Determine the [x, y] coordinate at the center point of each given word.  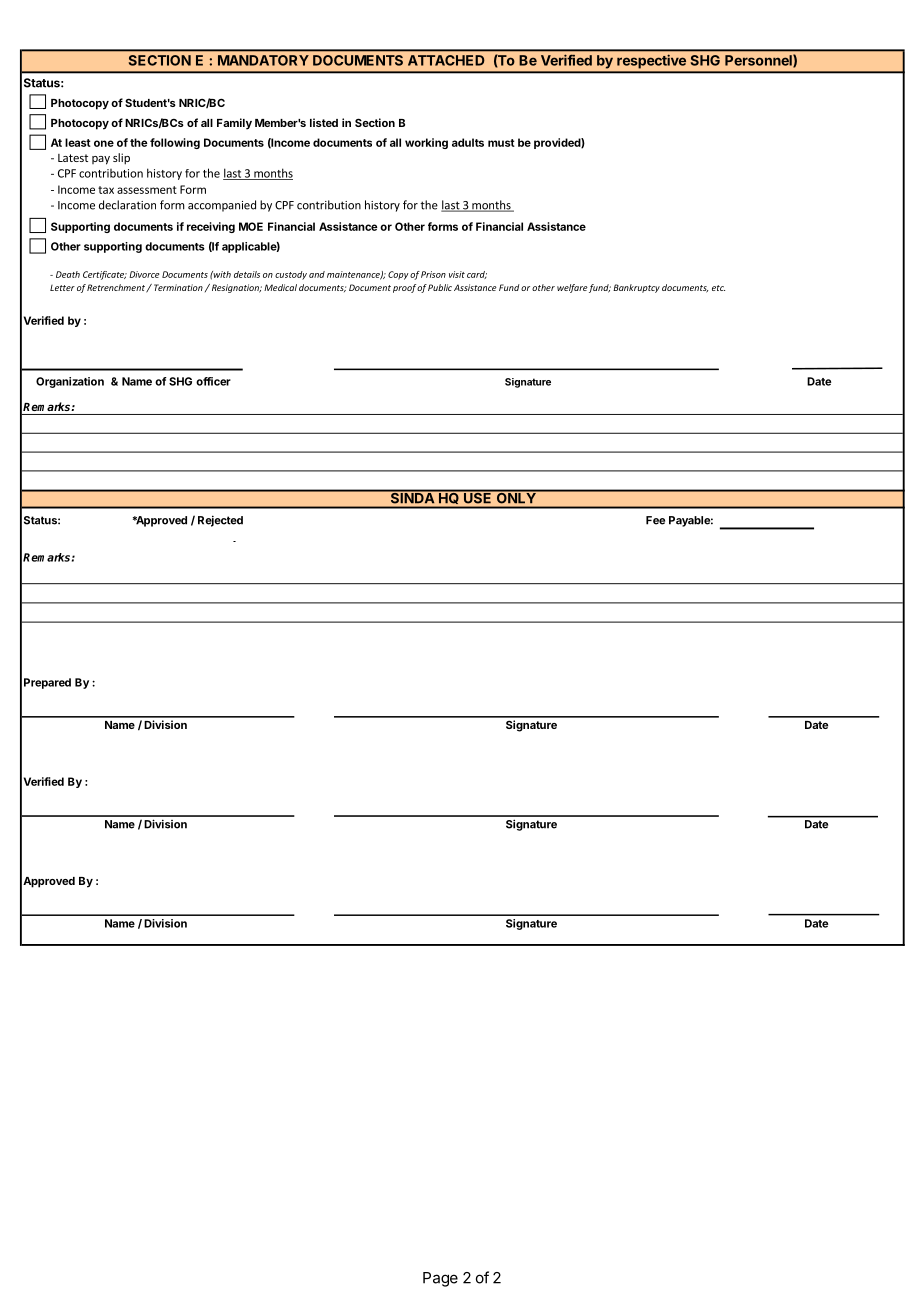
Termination [178, 287]
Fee [655, 520]
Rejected [220, 521]
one [104, 143]
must [501, 143]
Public [440, 287]
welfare [572, 288]
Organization [70, 382]
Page [440, 1279]
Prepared [47, 683]
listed [324, 122]
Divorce [144, 274]
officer [213, 381]
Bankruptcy [636, 288]
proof [404, 288]
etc [718, 288]
